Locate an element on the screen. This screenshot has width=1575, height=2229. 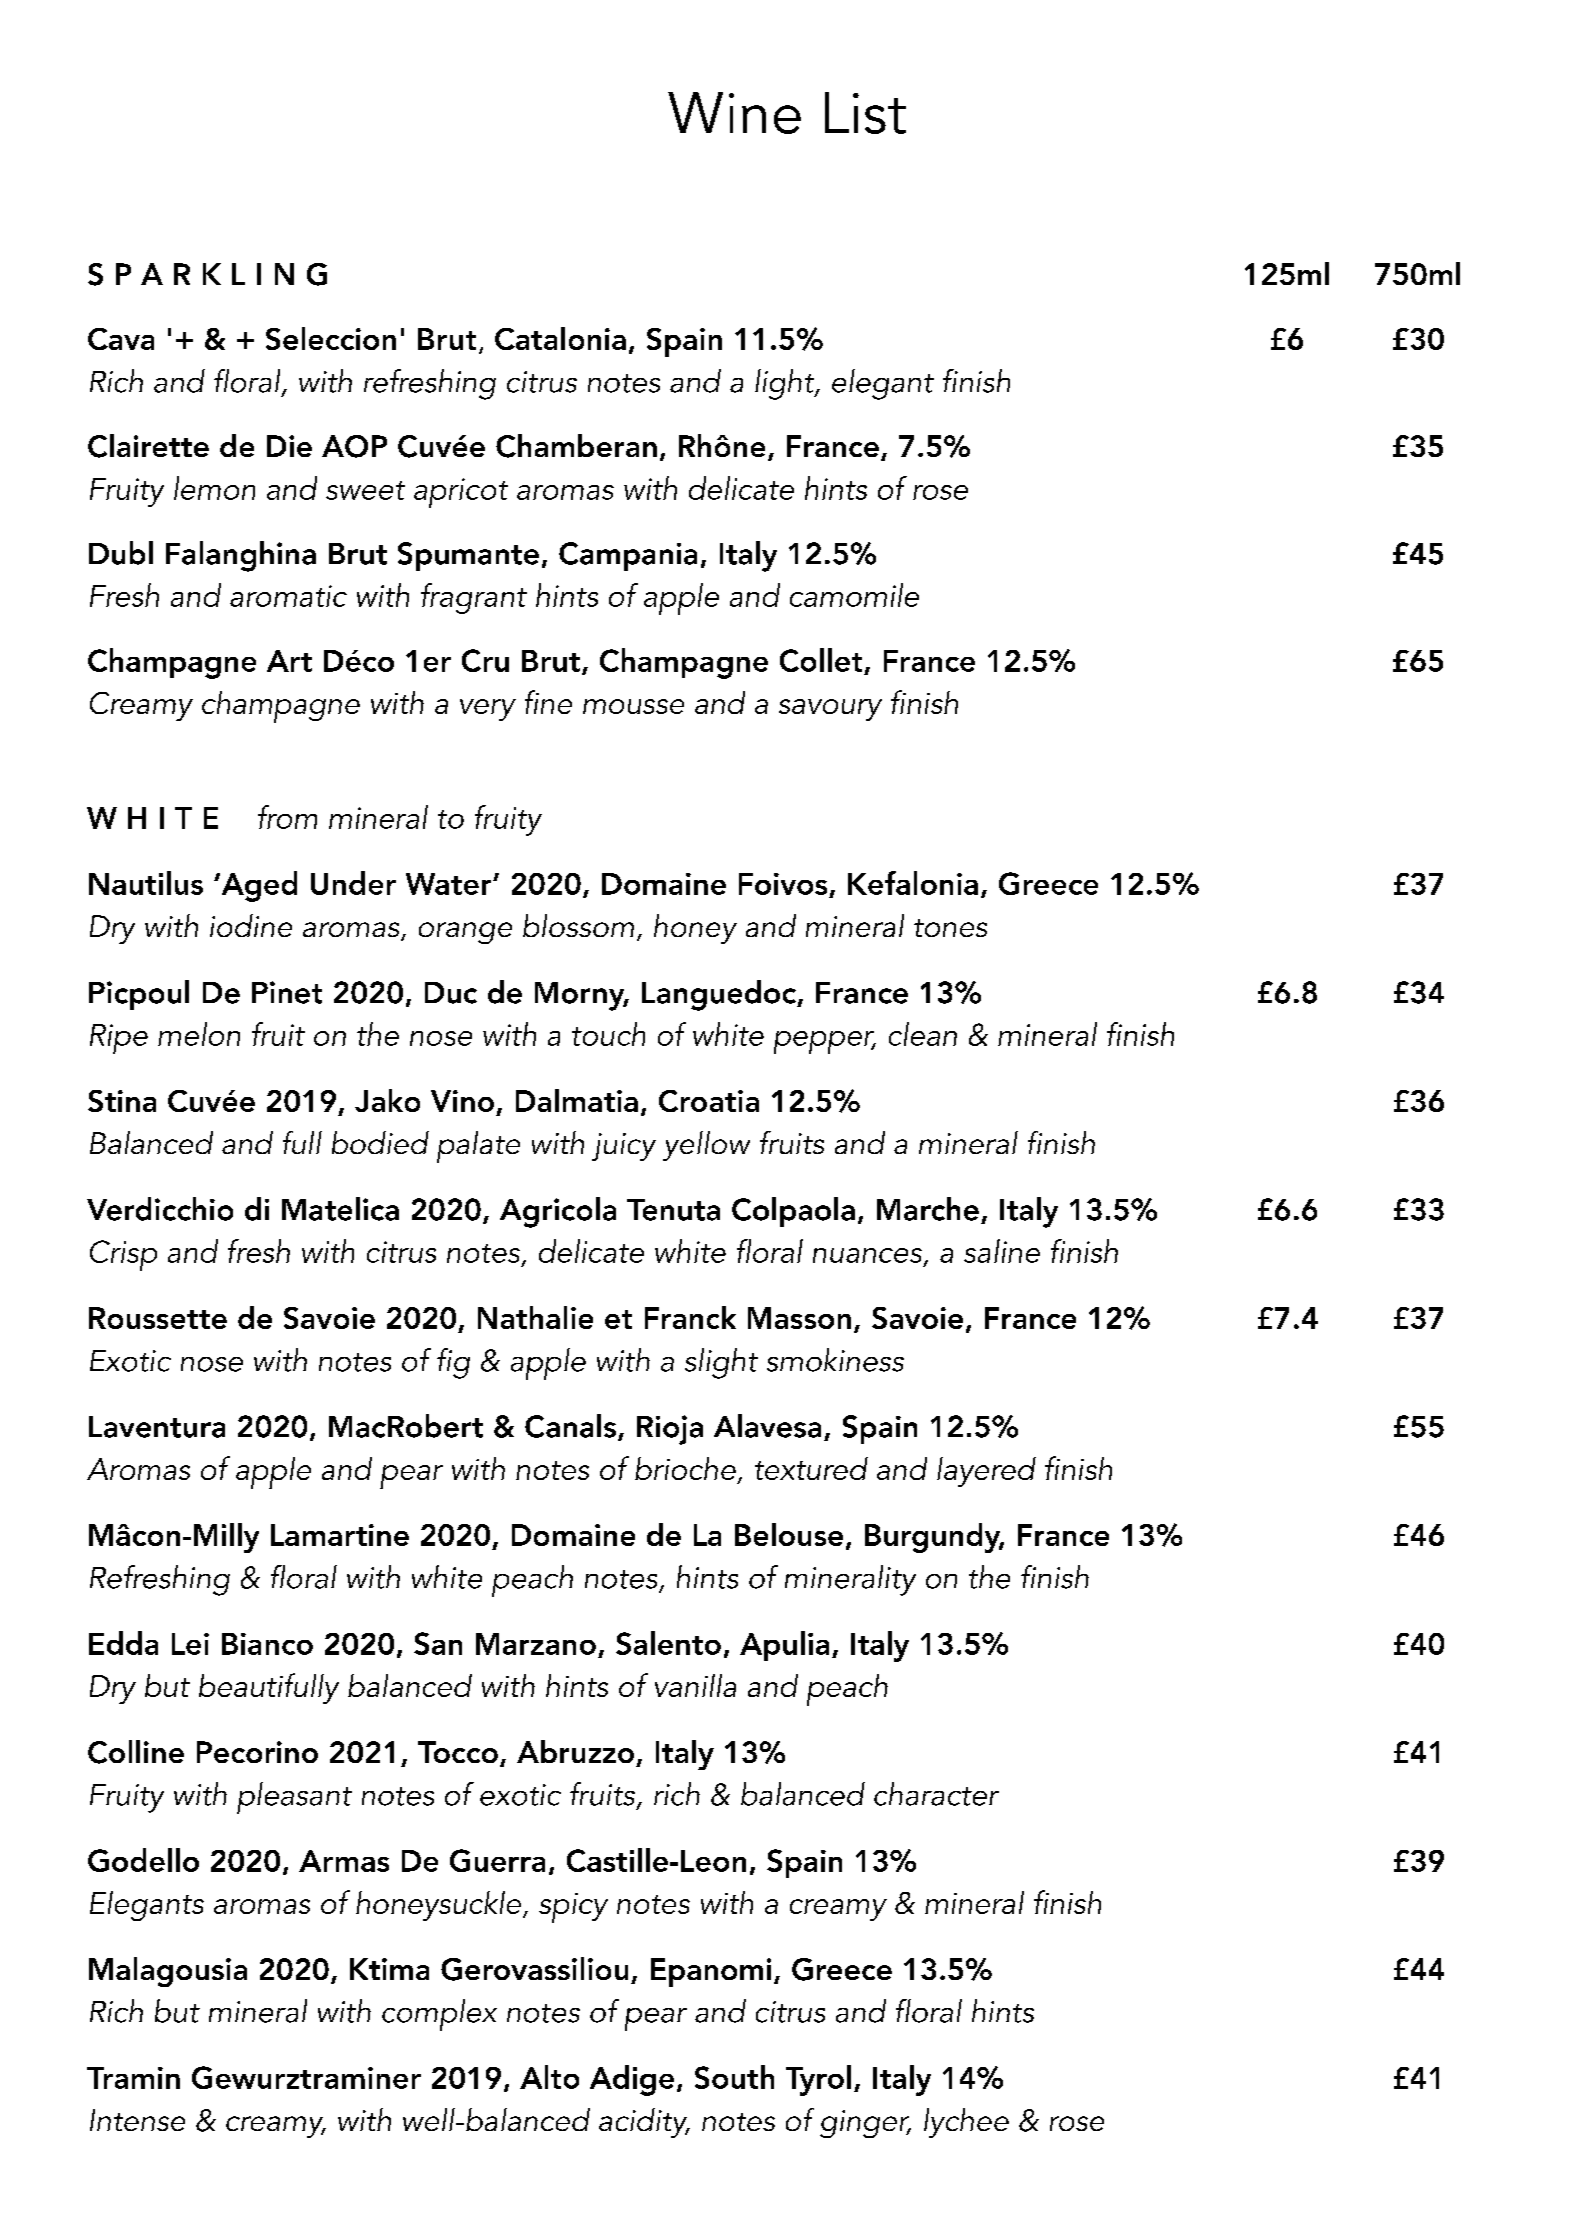
character is located at coordinates (936, 1794).
